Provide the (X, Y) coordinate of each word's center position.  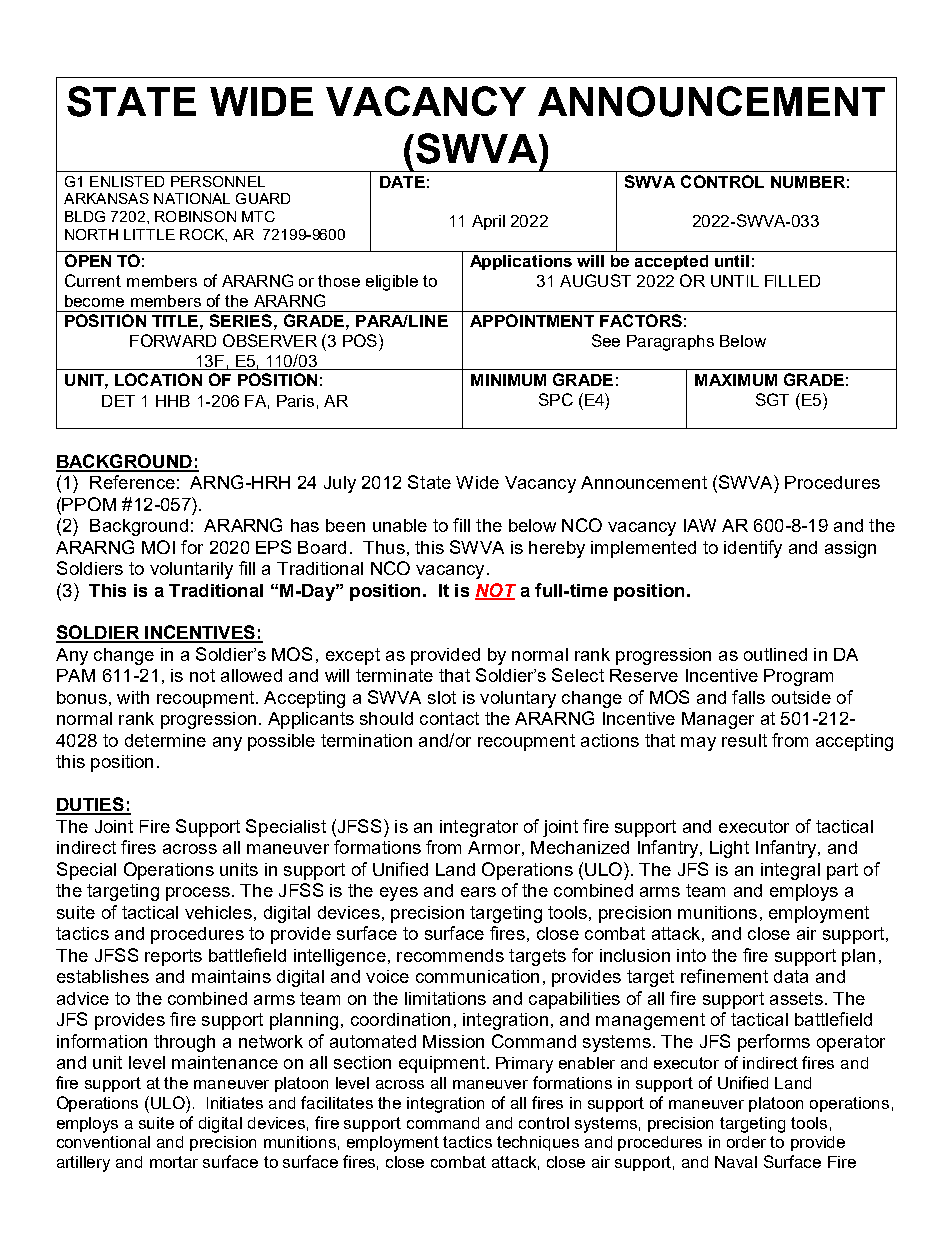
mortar (174, 1162)
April (488, 222)
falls (748, 697)
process (198, 894)
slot (442, 697)
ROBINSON (195, 216)
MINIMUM (508, 380)
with (133, 697)
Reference (132, 482)
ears (478, 892)
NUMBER (808, 182)
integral (790, 871)
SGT (772, 399)
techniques (538, 1143)
